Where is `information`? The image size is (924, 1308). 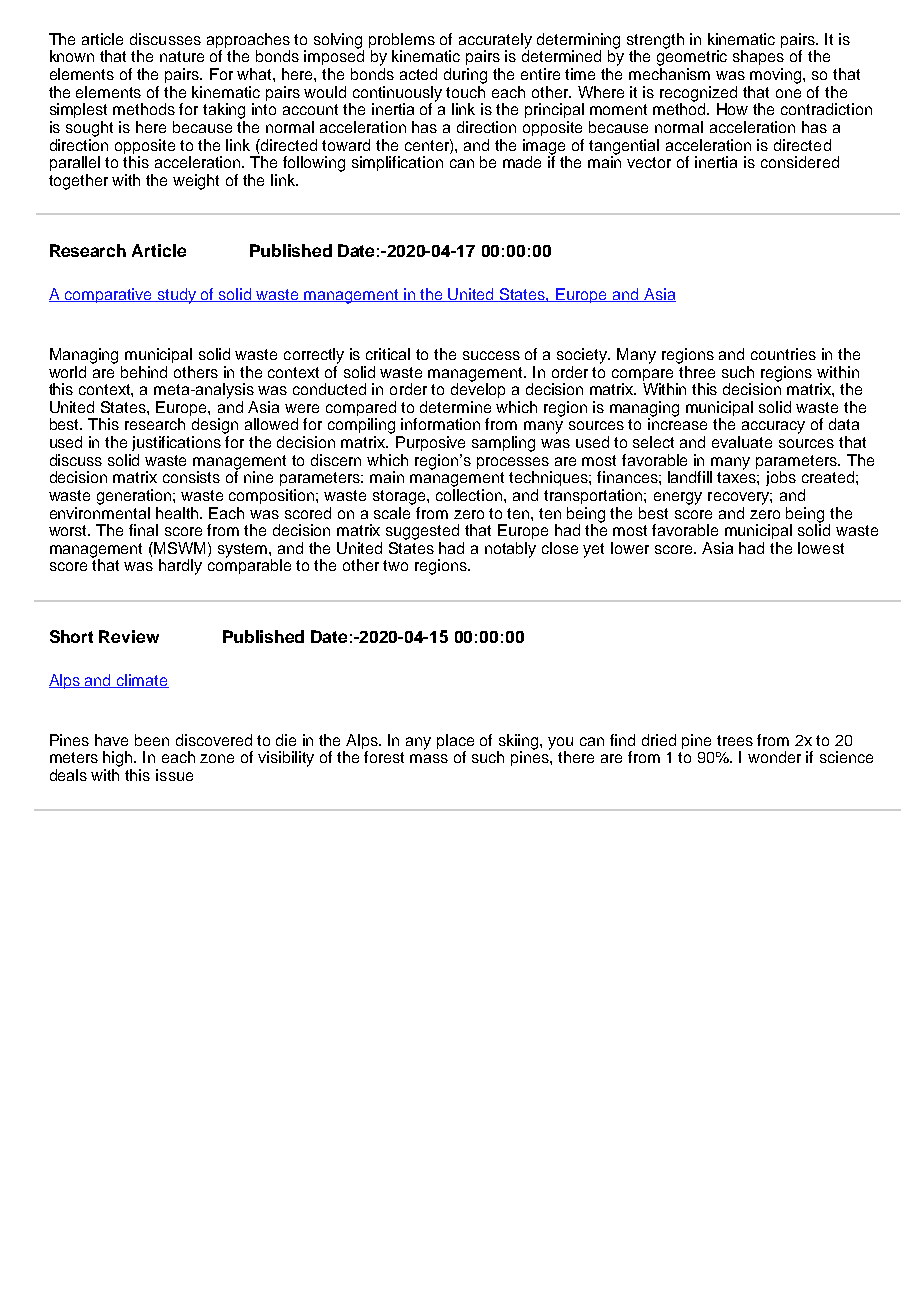 information is located at coordinates (440, 424).
